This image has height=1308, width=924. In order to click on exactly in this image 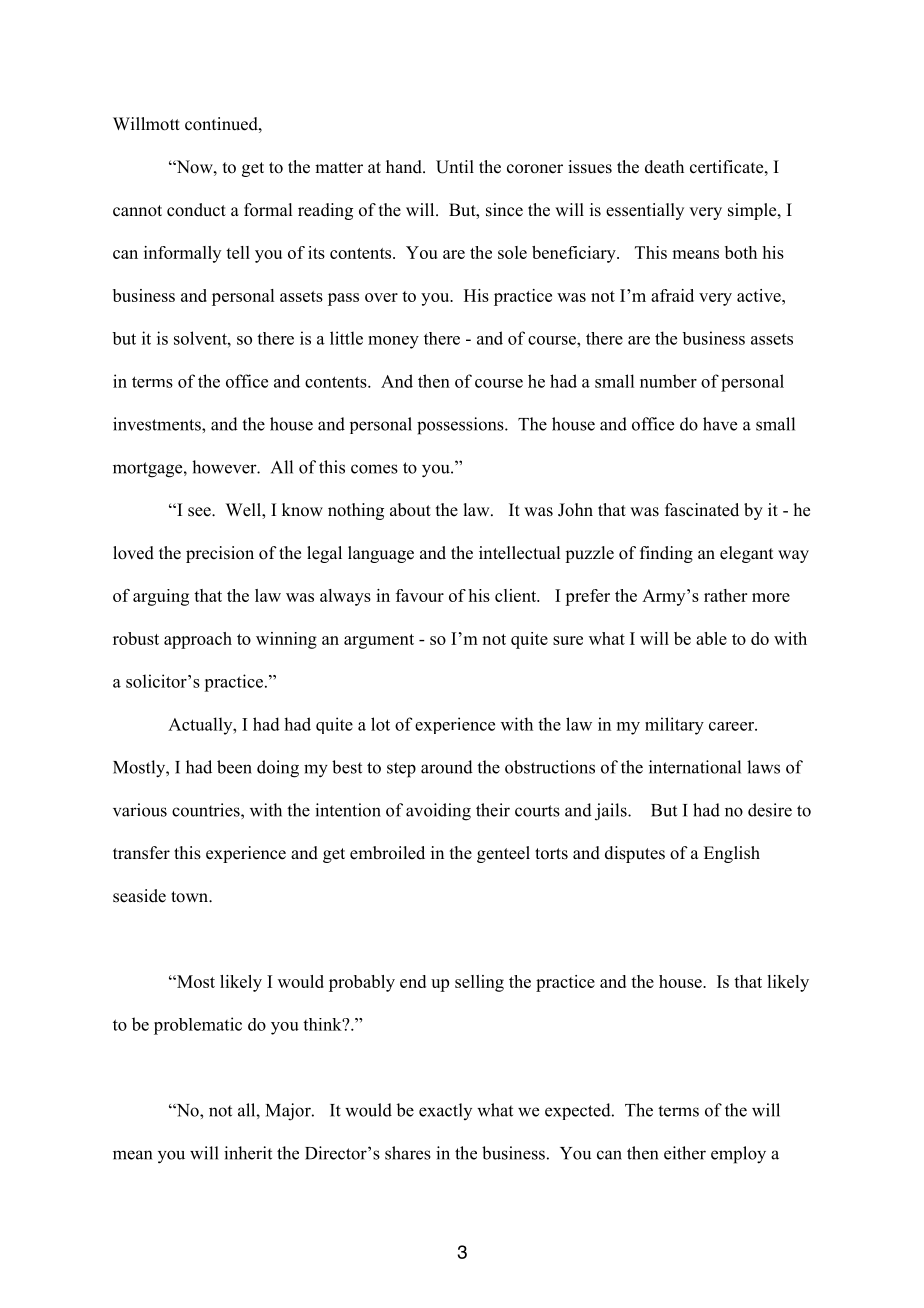, I will do `click(445, 1111)`.
